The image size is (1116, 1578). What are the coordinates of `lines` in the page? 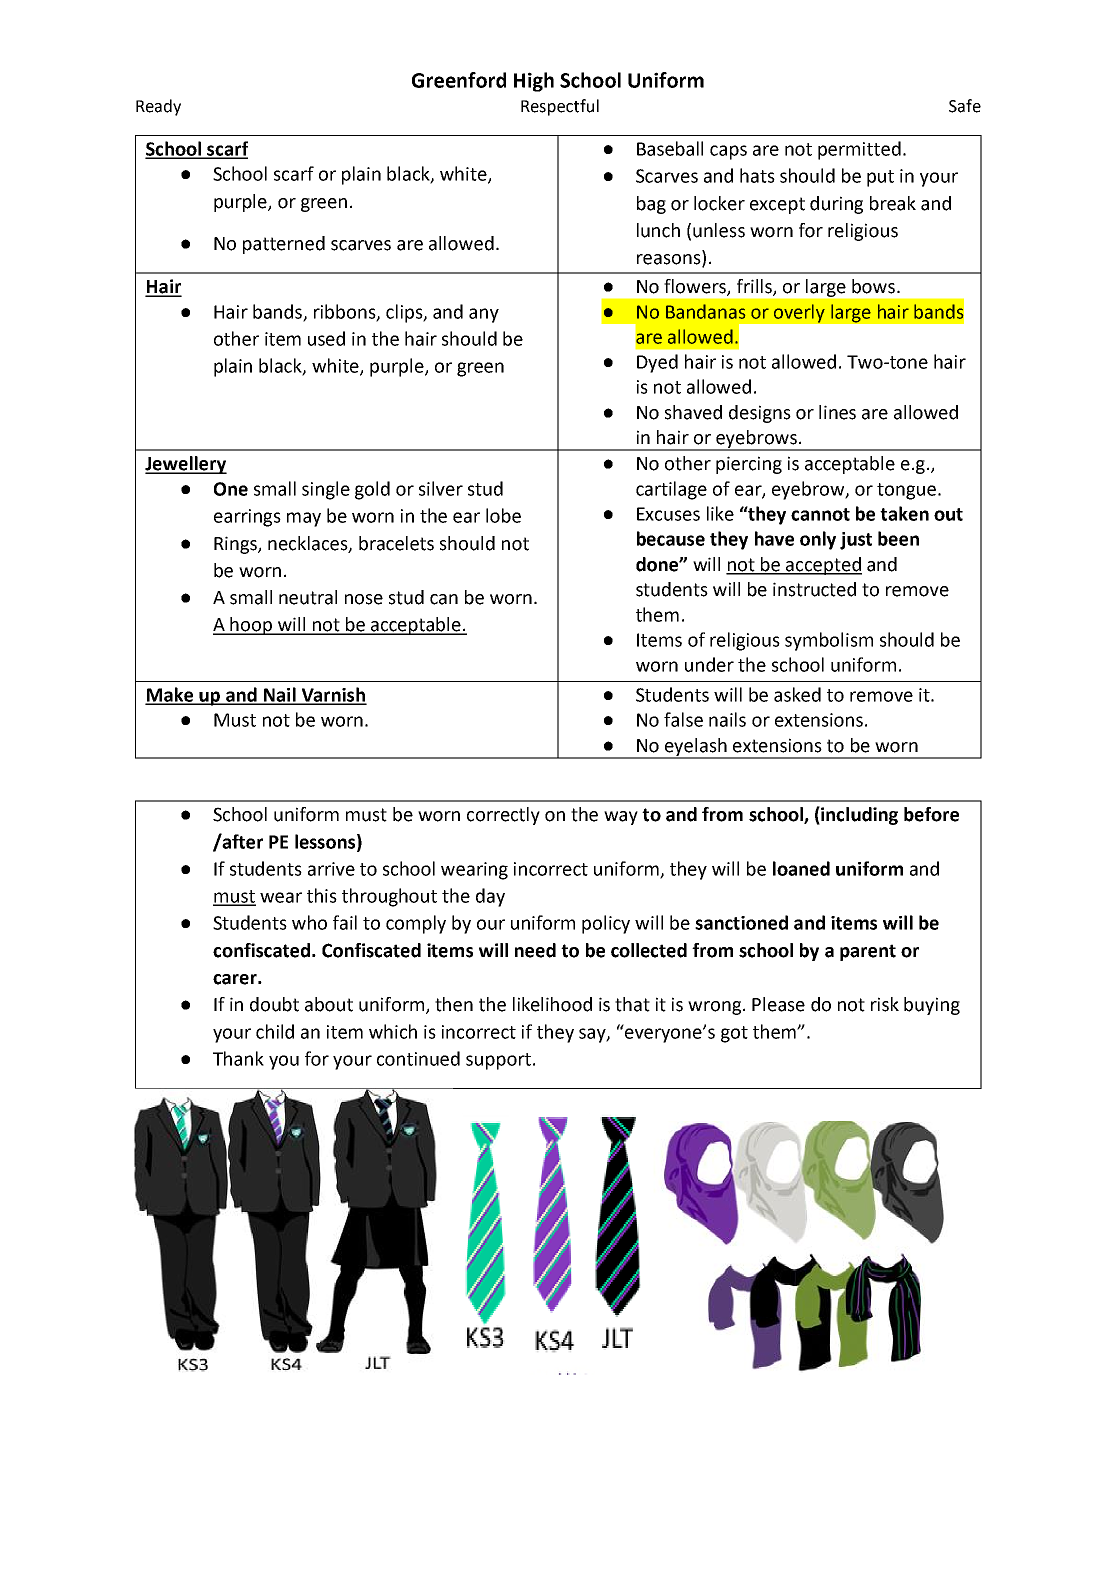 It's located at (837, 412).
